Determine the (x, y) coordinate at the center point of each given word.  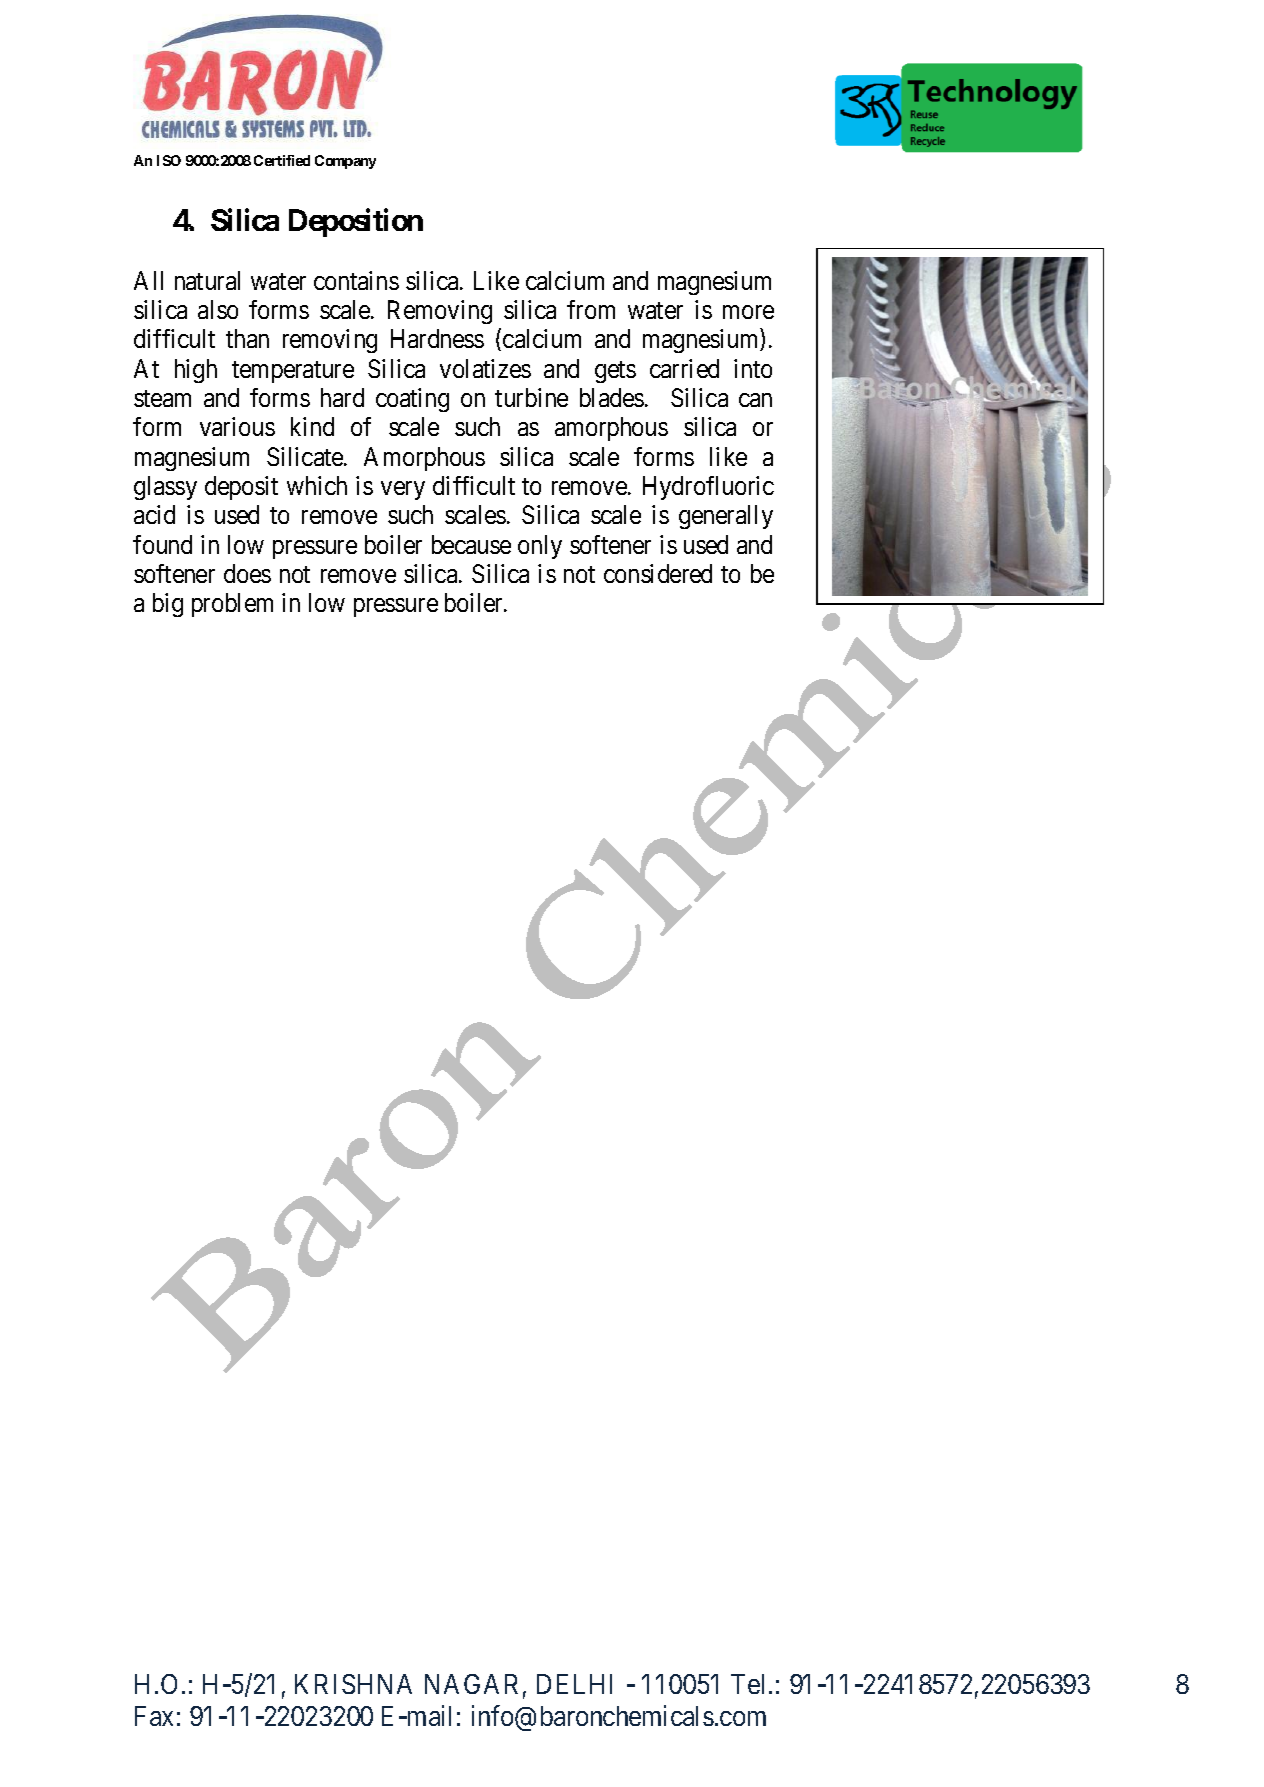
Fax (154, 1716)
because (471, 544)
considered (658, 573)
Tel (750, 1684)
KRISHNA (353, 1684)
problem (232, 605)
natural (207, 280)
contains (356, 280)
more (748, 312)
